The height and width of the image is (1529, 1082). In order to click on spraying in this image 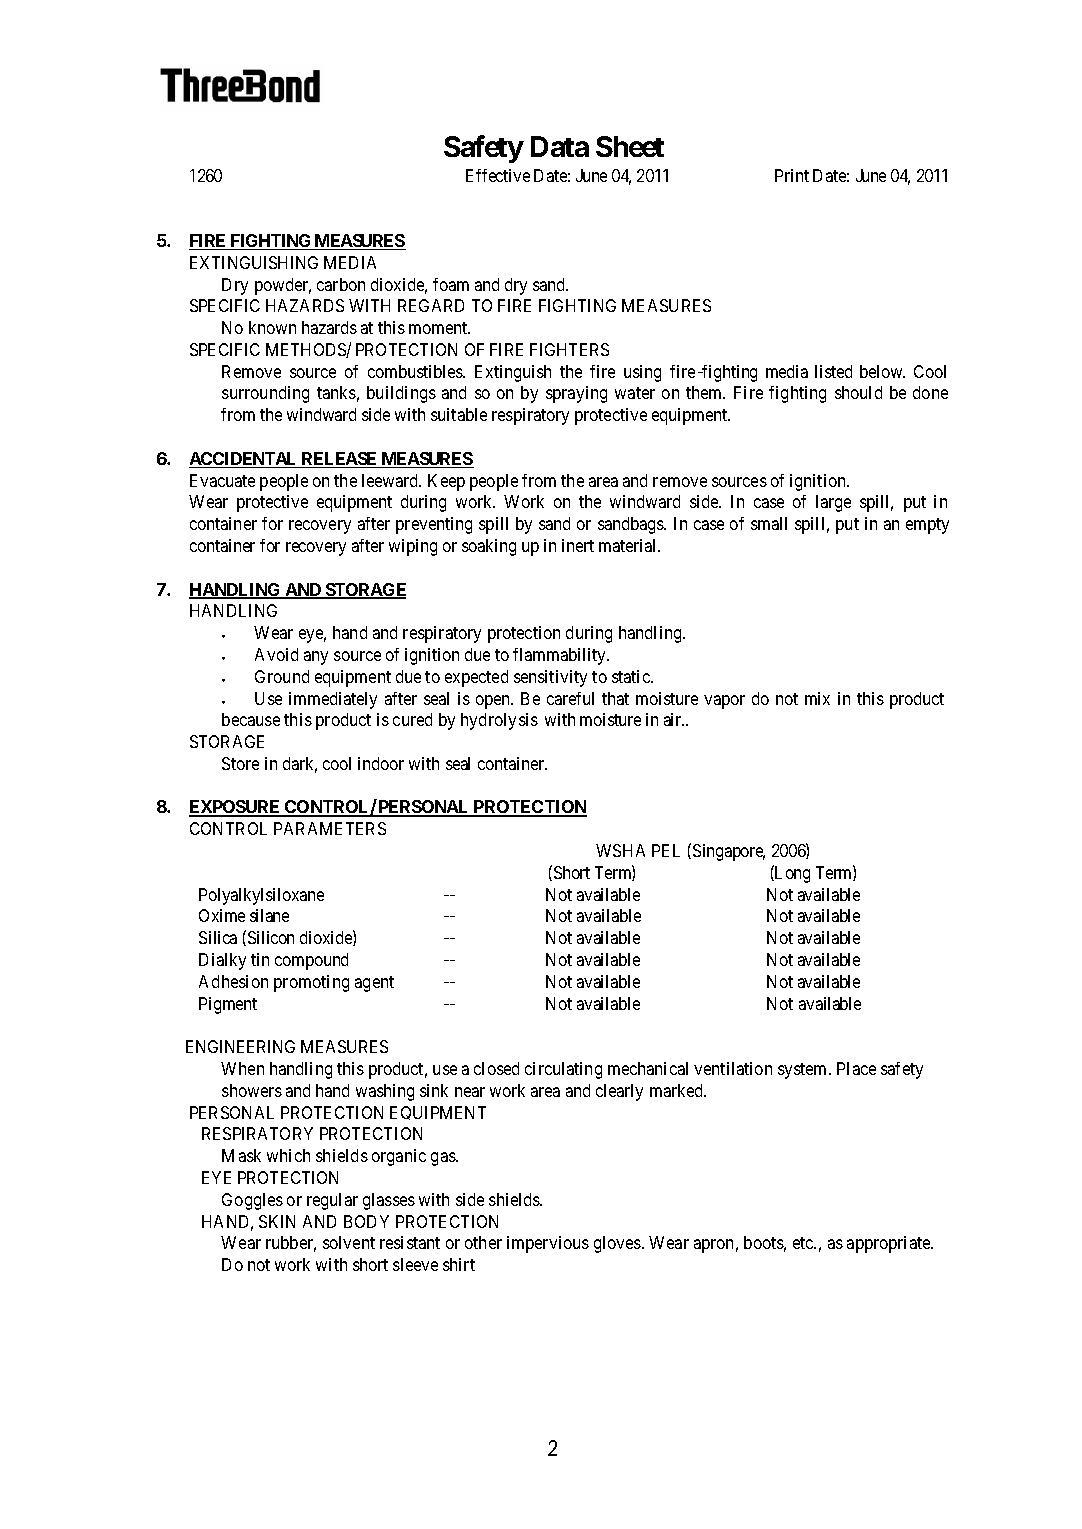, I will do `click(576, 394)`.
